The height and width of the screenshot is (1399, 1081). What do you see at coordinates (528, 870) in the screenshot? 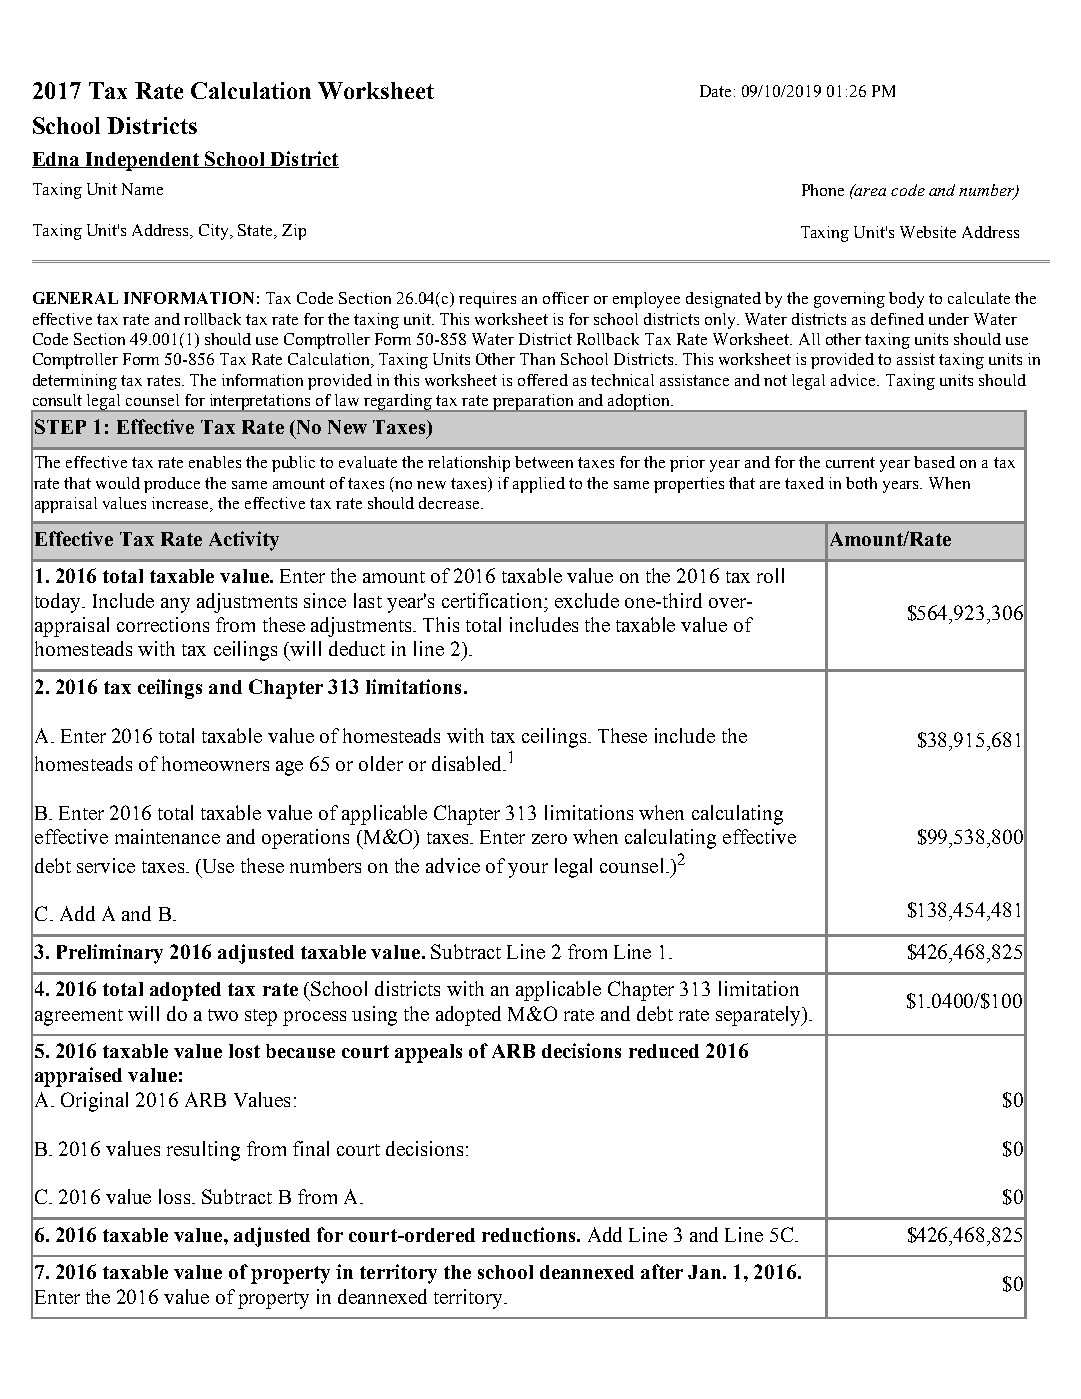
I see `your` at bounding box center [528, 870].
